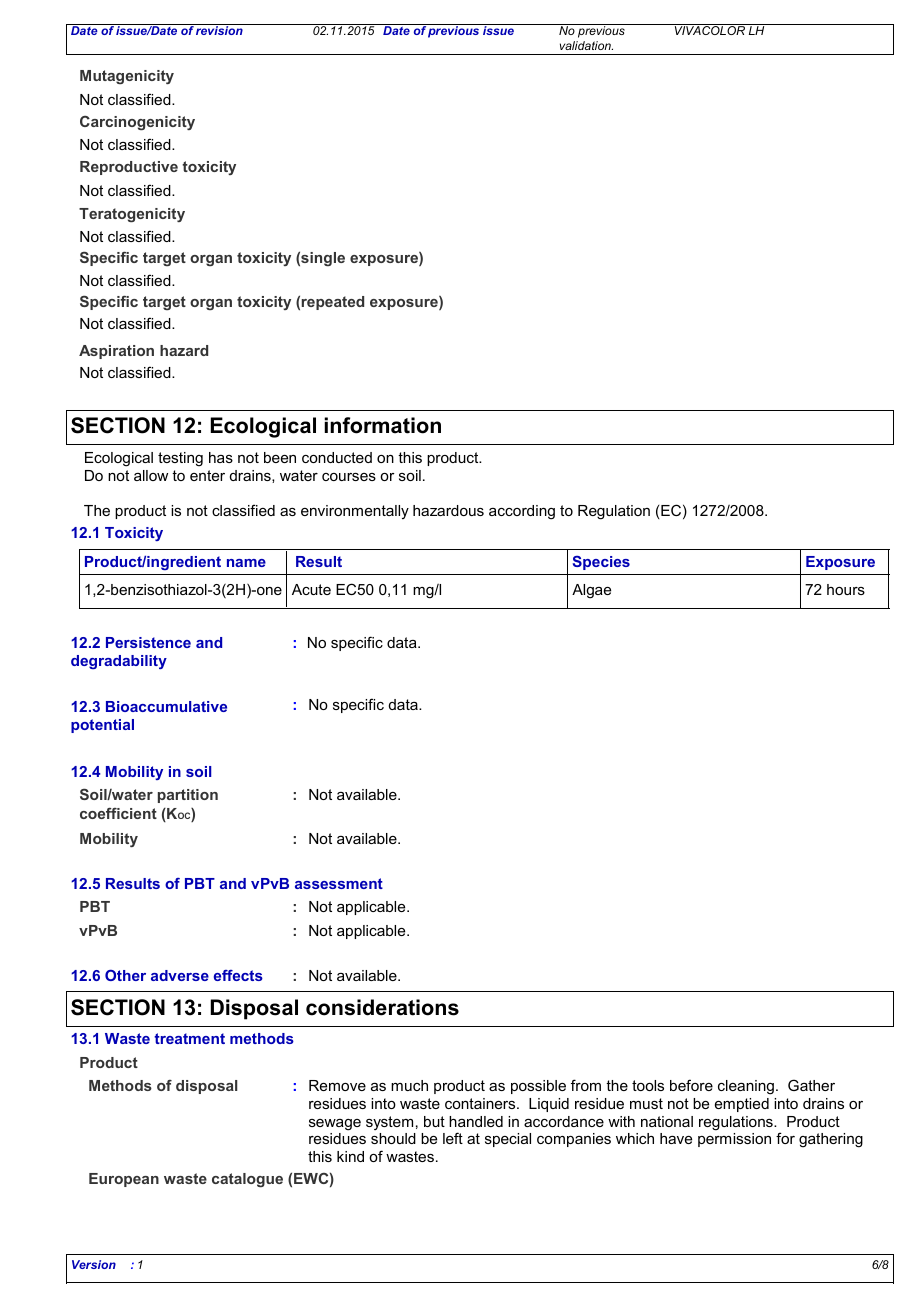 This document has height=1308, width=924. I want to click on adverse, so click(180, 975).
